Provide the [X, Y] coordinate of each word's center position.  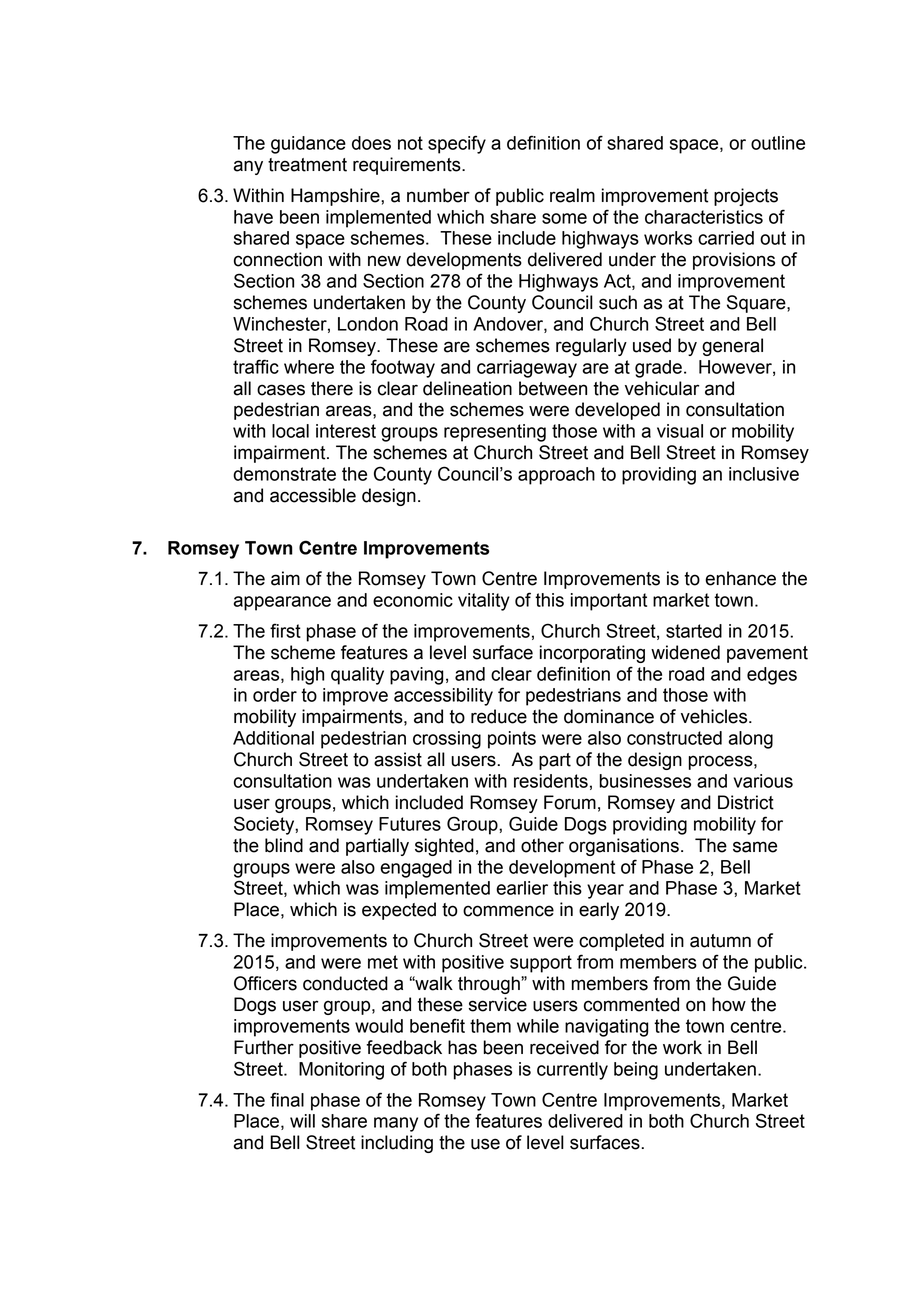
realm [572, 195]
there [332, 388]
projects [746, 197]
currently [572, 1071]
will [302, 1121]
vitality [484, 602]
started [694, 631]
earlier [522, 888]
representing [495, 433]
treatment [307, 165]
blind [284, 845]
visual [680, 431]
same [755, 847]
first [285, 630]
